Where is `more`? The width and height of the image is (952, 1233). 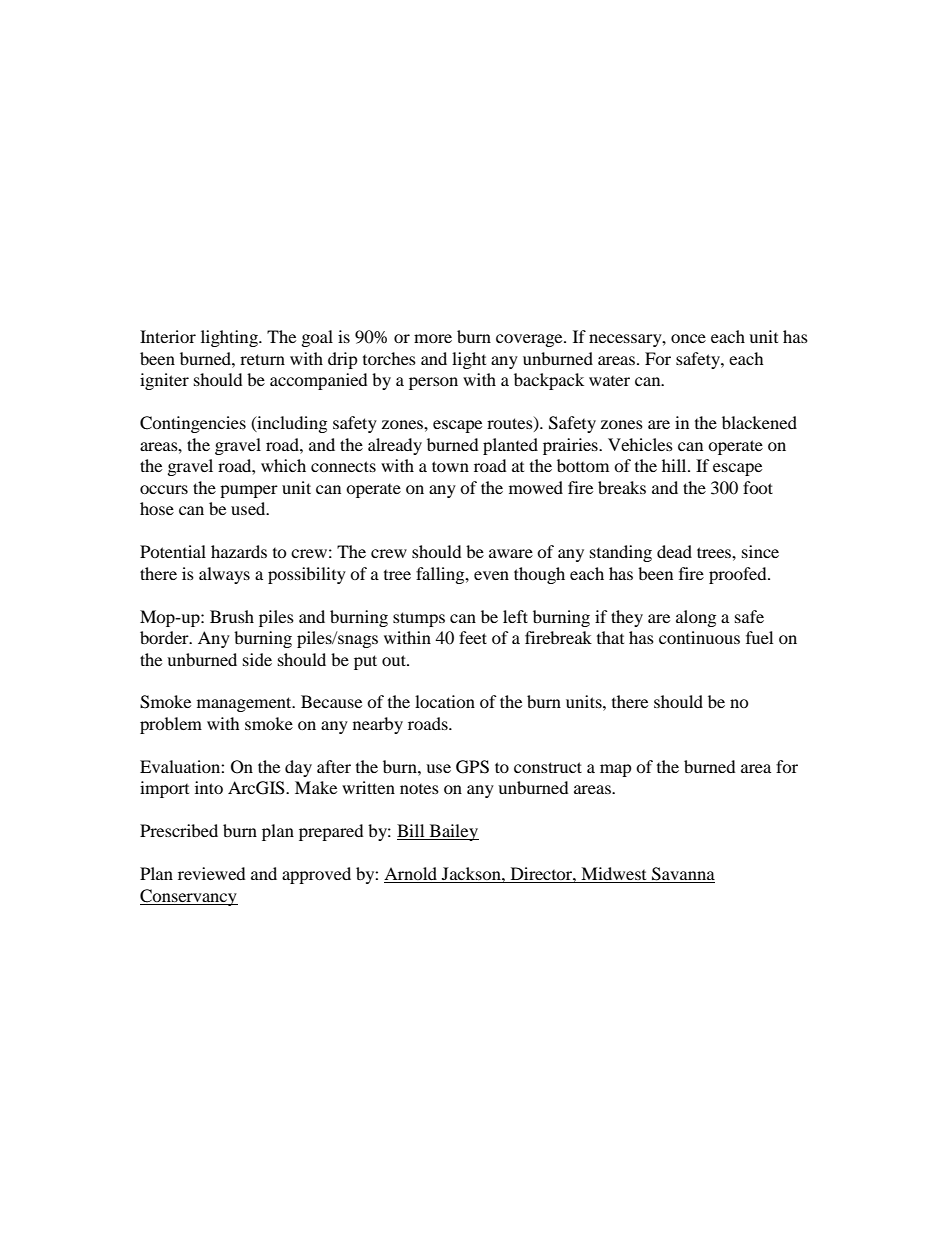
more is located at coordinates (433, 338).
